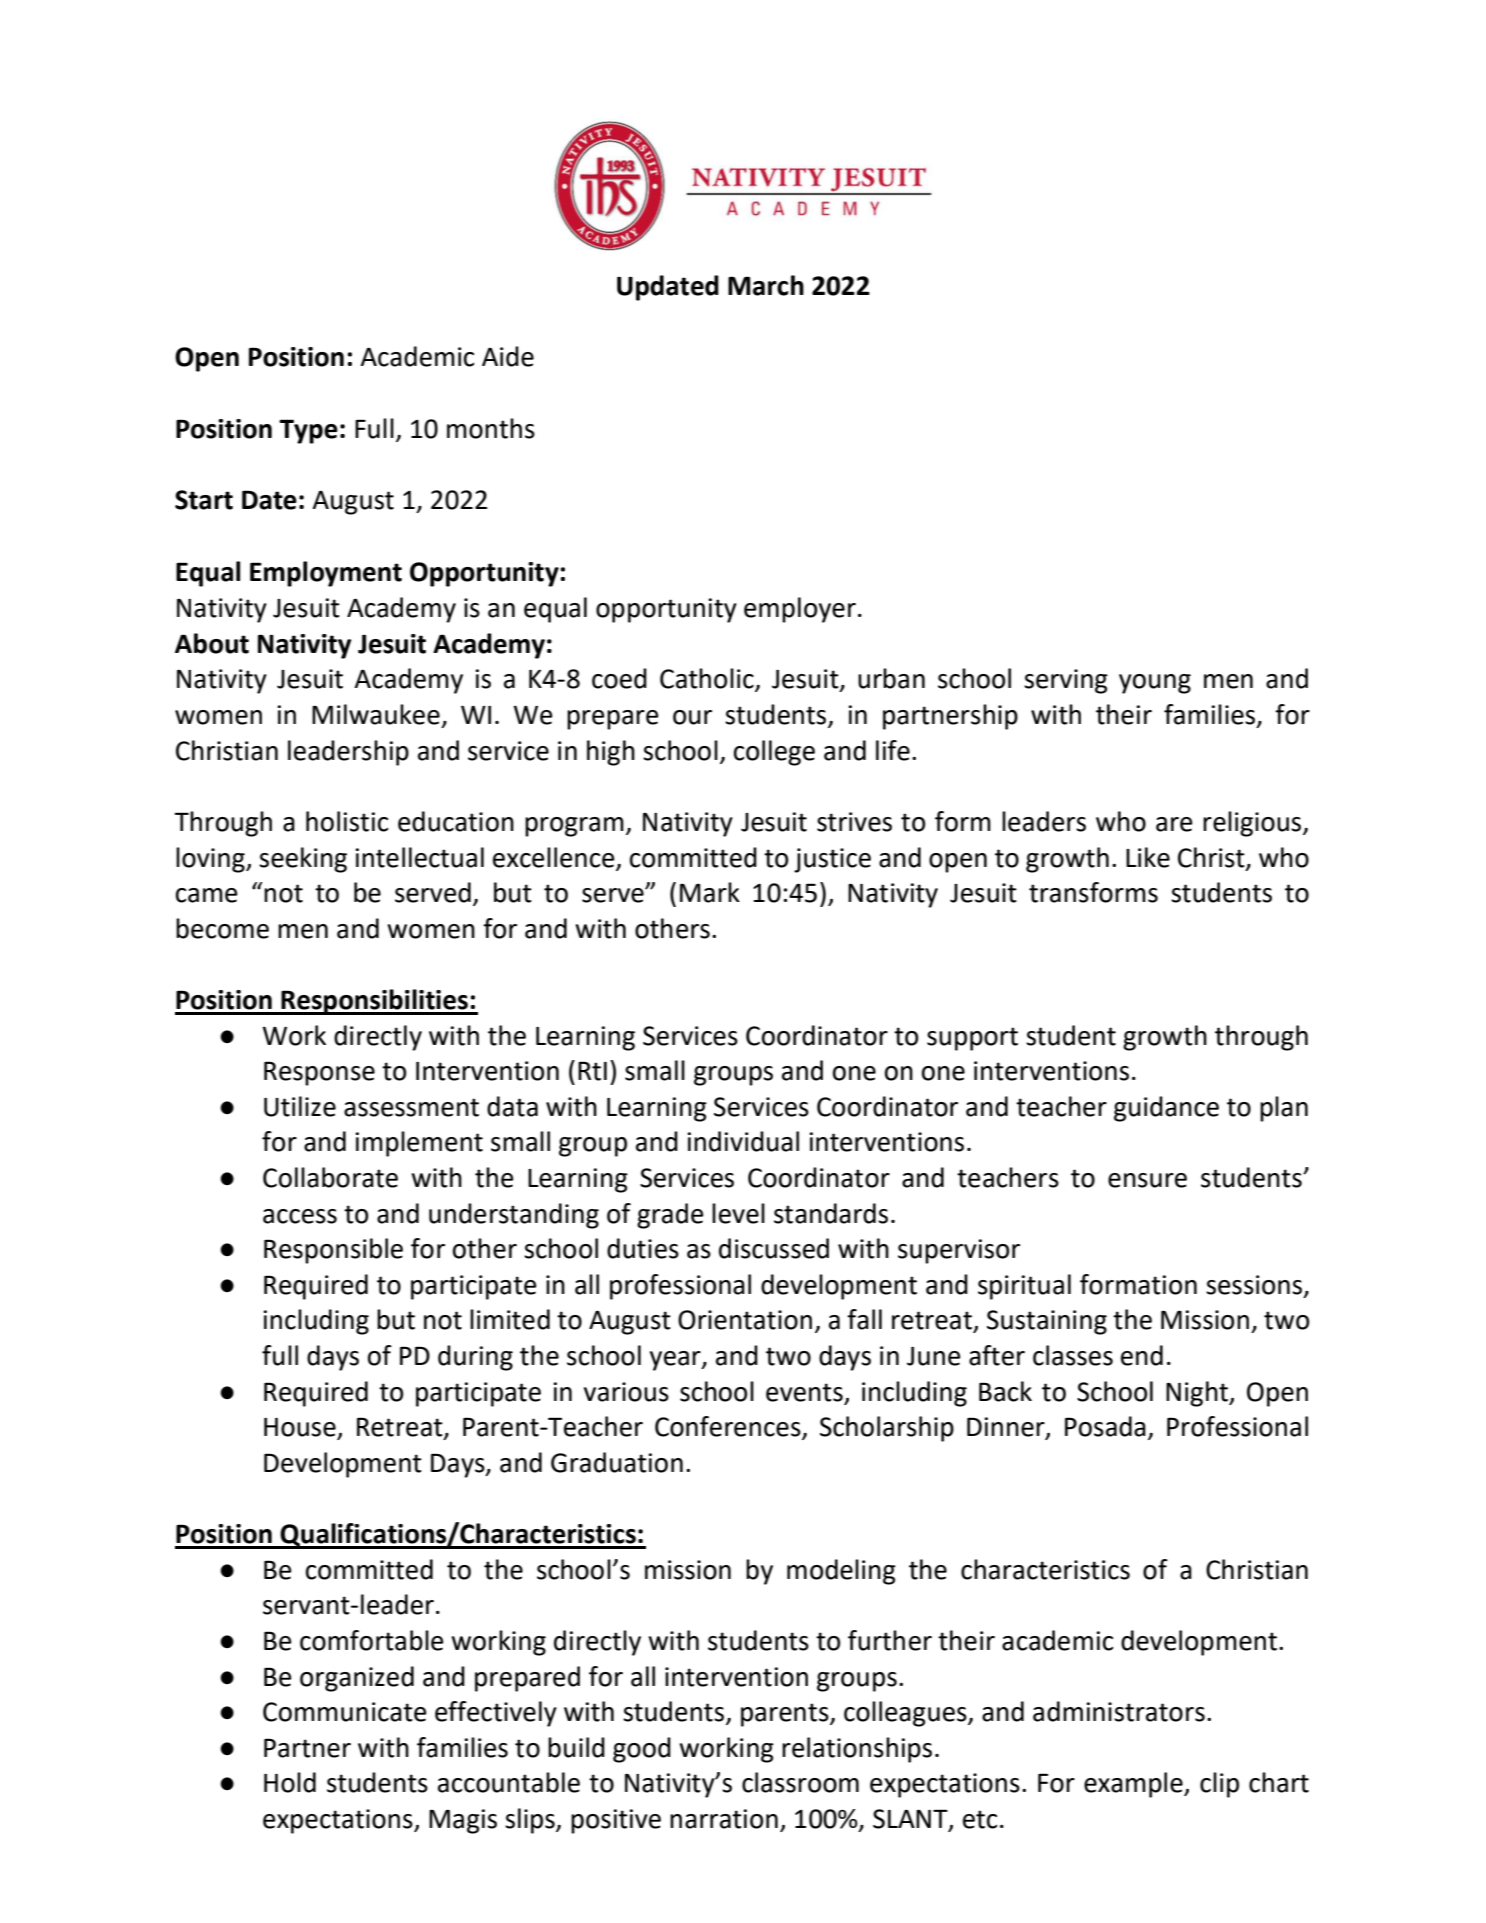 The height and width of the page is (1923, 1486). Describe the element at coordinates (766, 285) in the page. I see `March` at that location.
